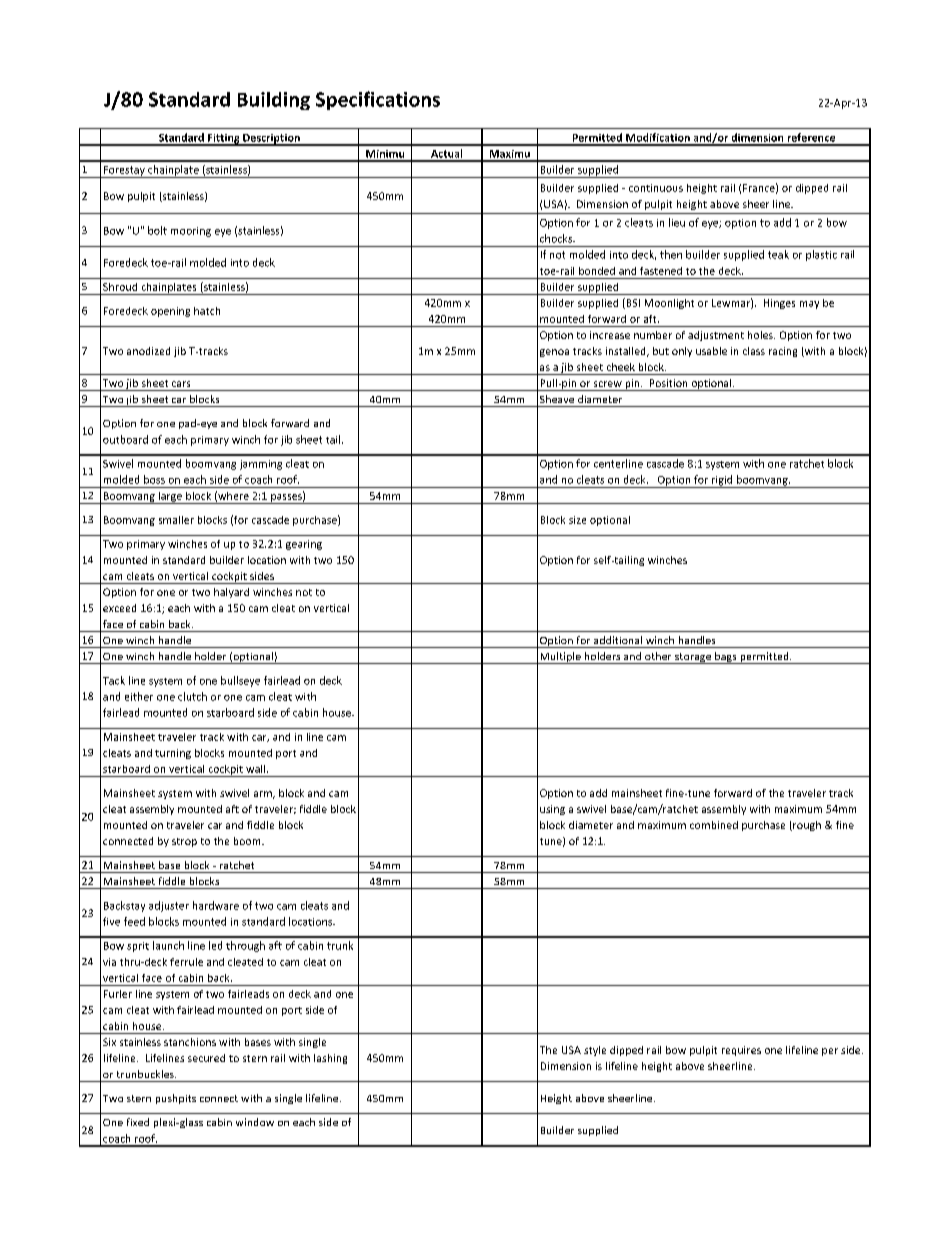 Image resolution: width=952 pixels, height=1233 pixels. What do you see at coordinates (274, 101) in the page?
I see `Building` at bounding box center [274, 101].
